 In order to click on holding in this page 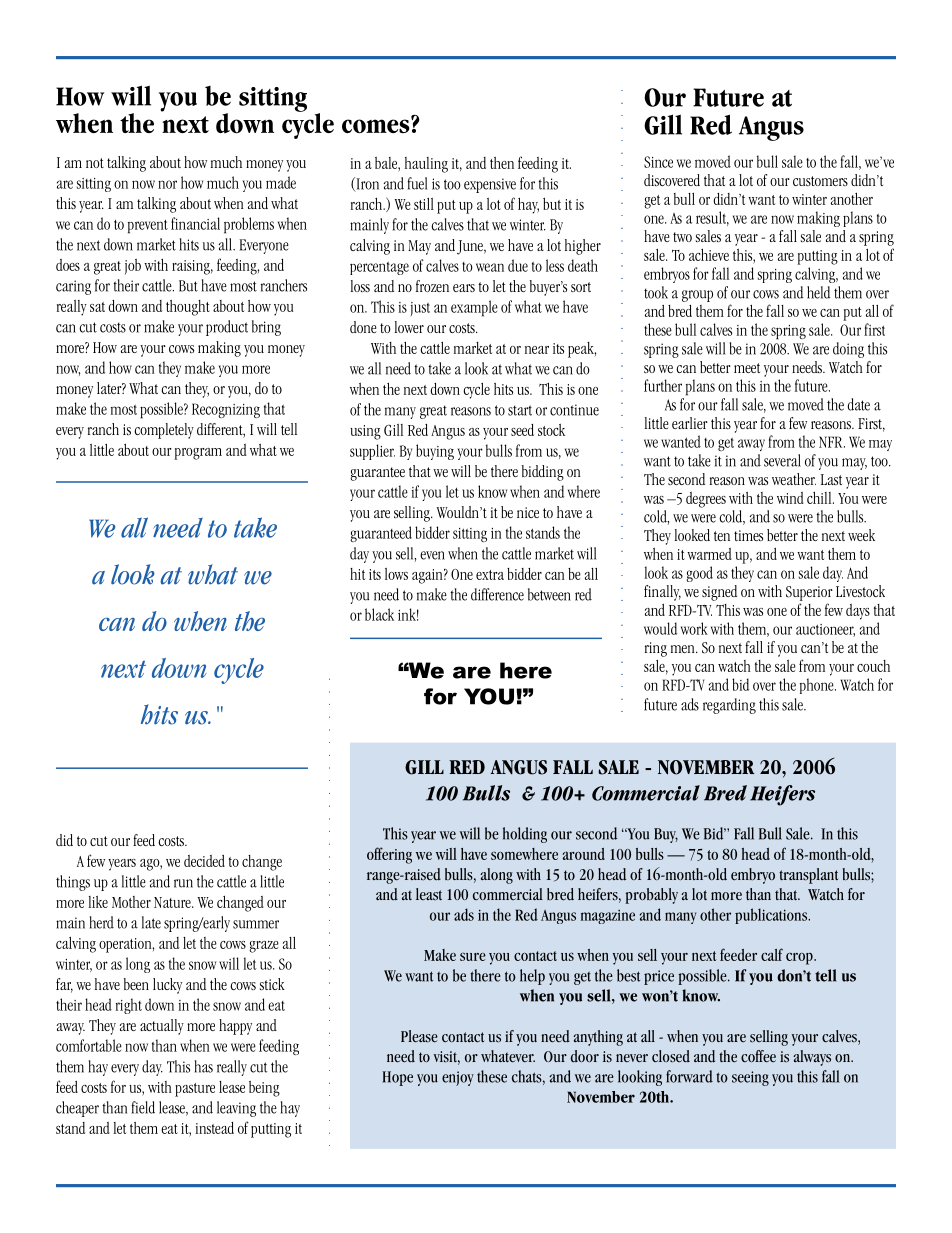, I will do `click(525, 835)`.
